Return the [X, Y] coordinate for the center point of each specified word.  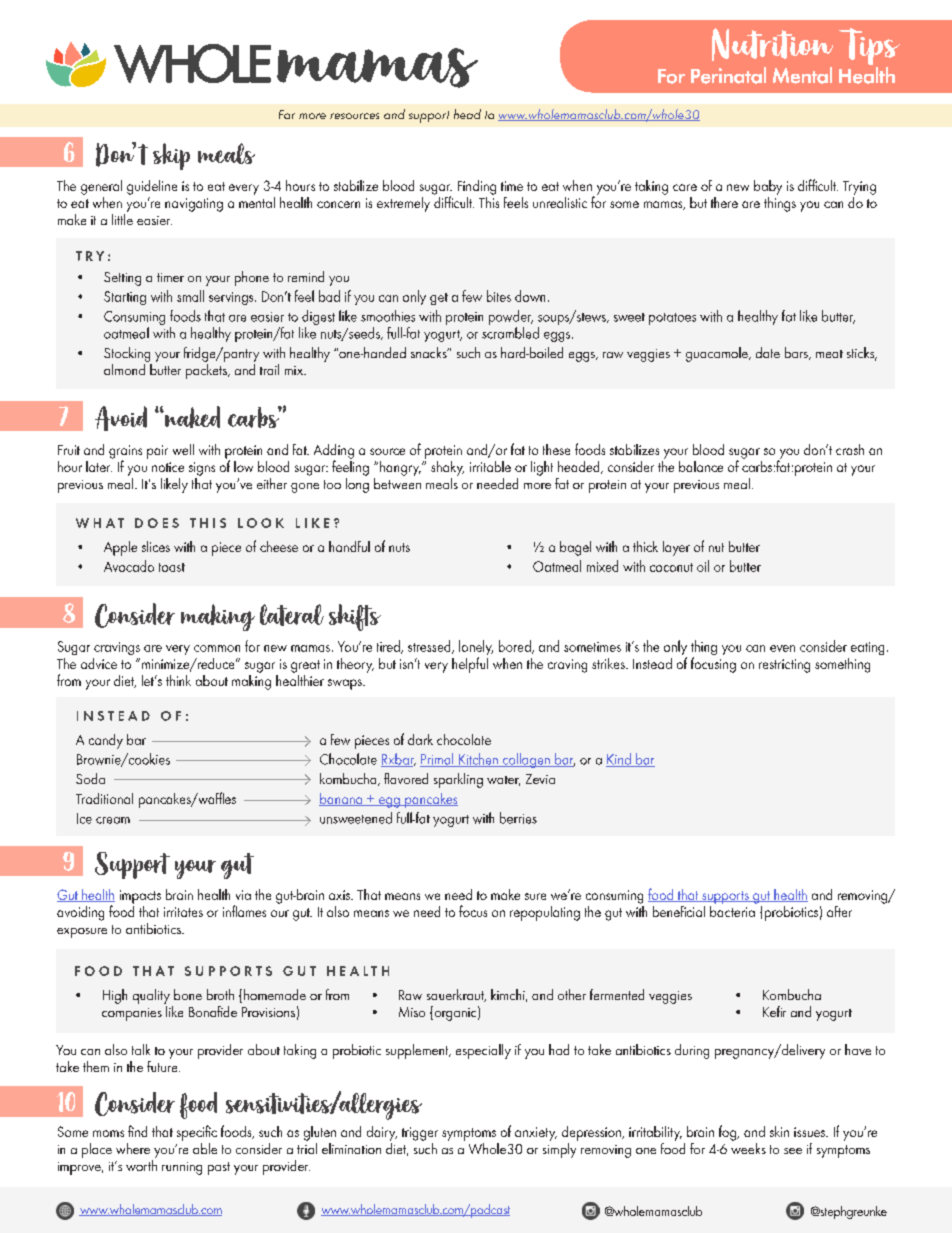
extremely [403, 204]
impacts [140, 897]
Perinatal [728, 75]
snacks [430, 352]
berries [518, 818]
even [782, 648]
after [839, 911]
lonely [476, 649]
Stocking [127, 354]
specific [197, 1133]
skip [171, 156]
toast [172, 567]
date [768, 352]
